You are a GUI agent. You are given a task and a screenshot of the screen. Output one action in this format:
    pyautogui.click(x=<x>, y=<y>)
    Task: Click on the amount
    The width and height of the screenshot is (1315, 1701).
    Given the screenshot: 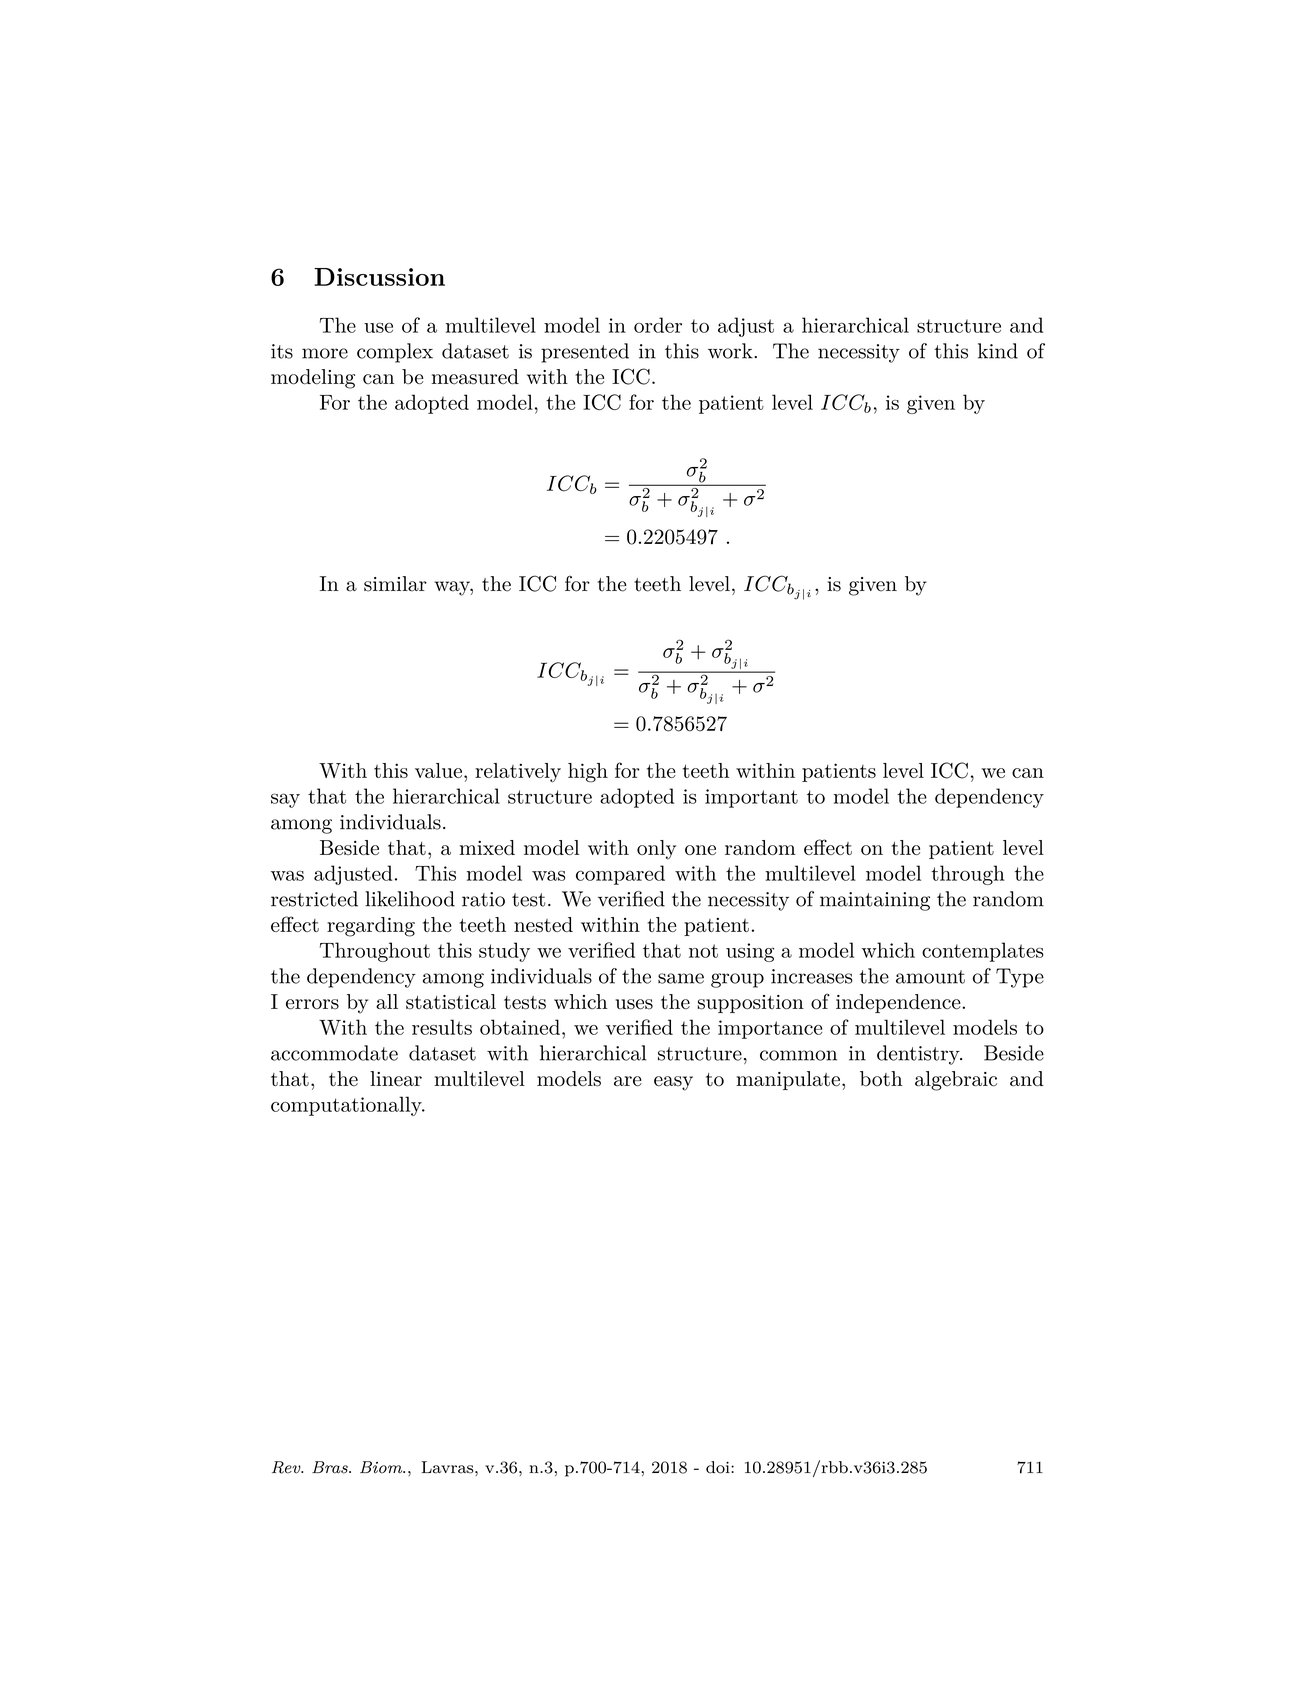 What is the action you would take?
    pyautogui.click(x=930, y=977)
